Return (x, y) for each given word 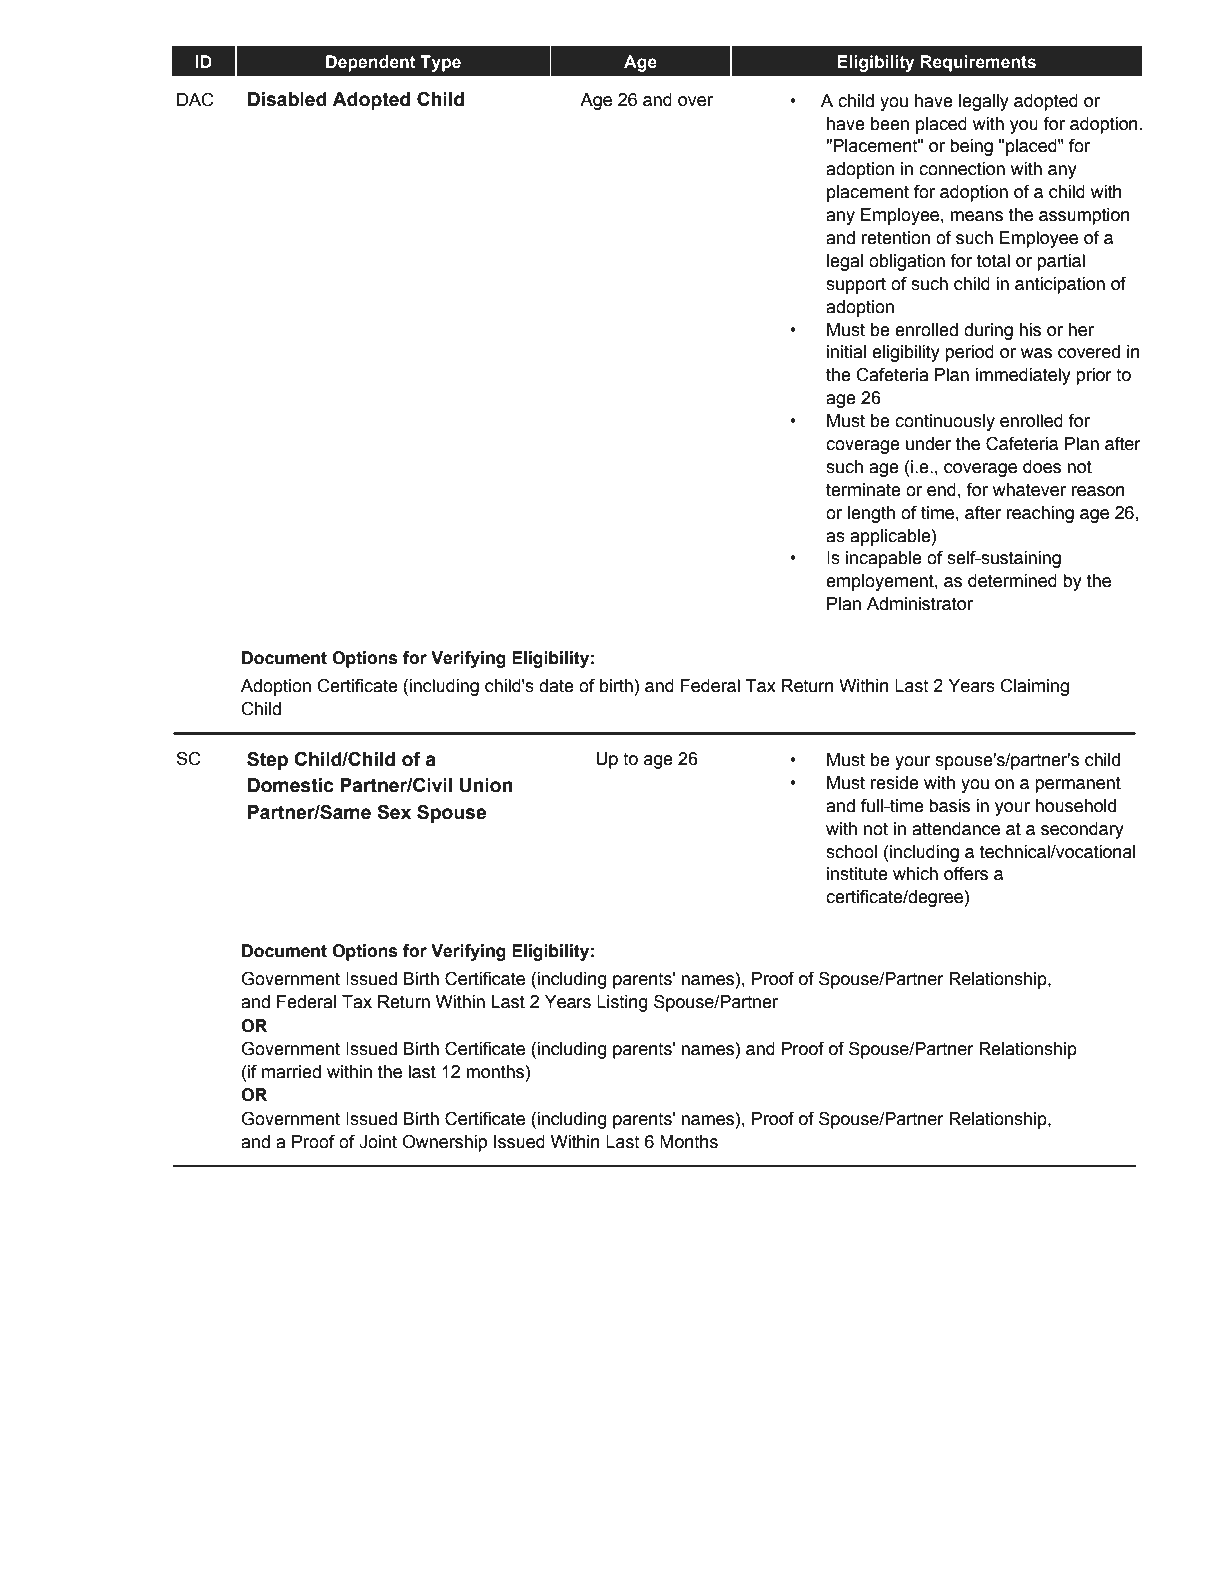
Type (440, 63)
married (291, 1072)
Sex (394, 812)
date (556, 686)
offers (966, 874)
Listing (622, 1003)
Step (267, 760)
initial (846, 352)
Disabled (287, 99)
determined (1012, 581)
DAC (195, 100)
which (915, 874)
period (969, 353)
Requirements (978, 63)
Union (486, 785)
